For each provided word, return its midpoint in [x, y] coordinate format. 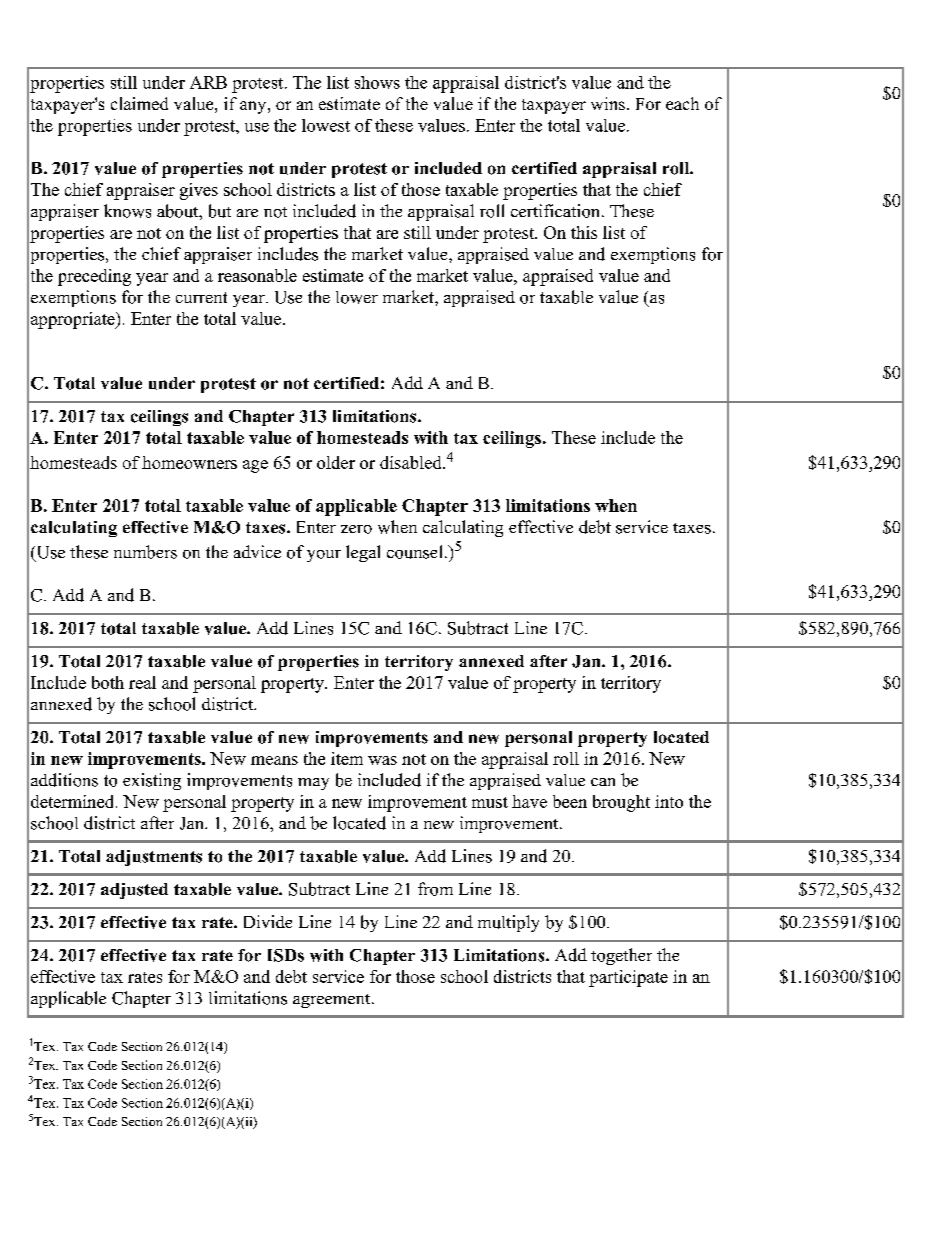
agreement [333, 1001]
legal [363, 553]
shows [377, 82]
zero [356, 529]
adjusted [134, 891]
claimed [139, 103]
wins [608, 103]
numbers [145, 552]
